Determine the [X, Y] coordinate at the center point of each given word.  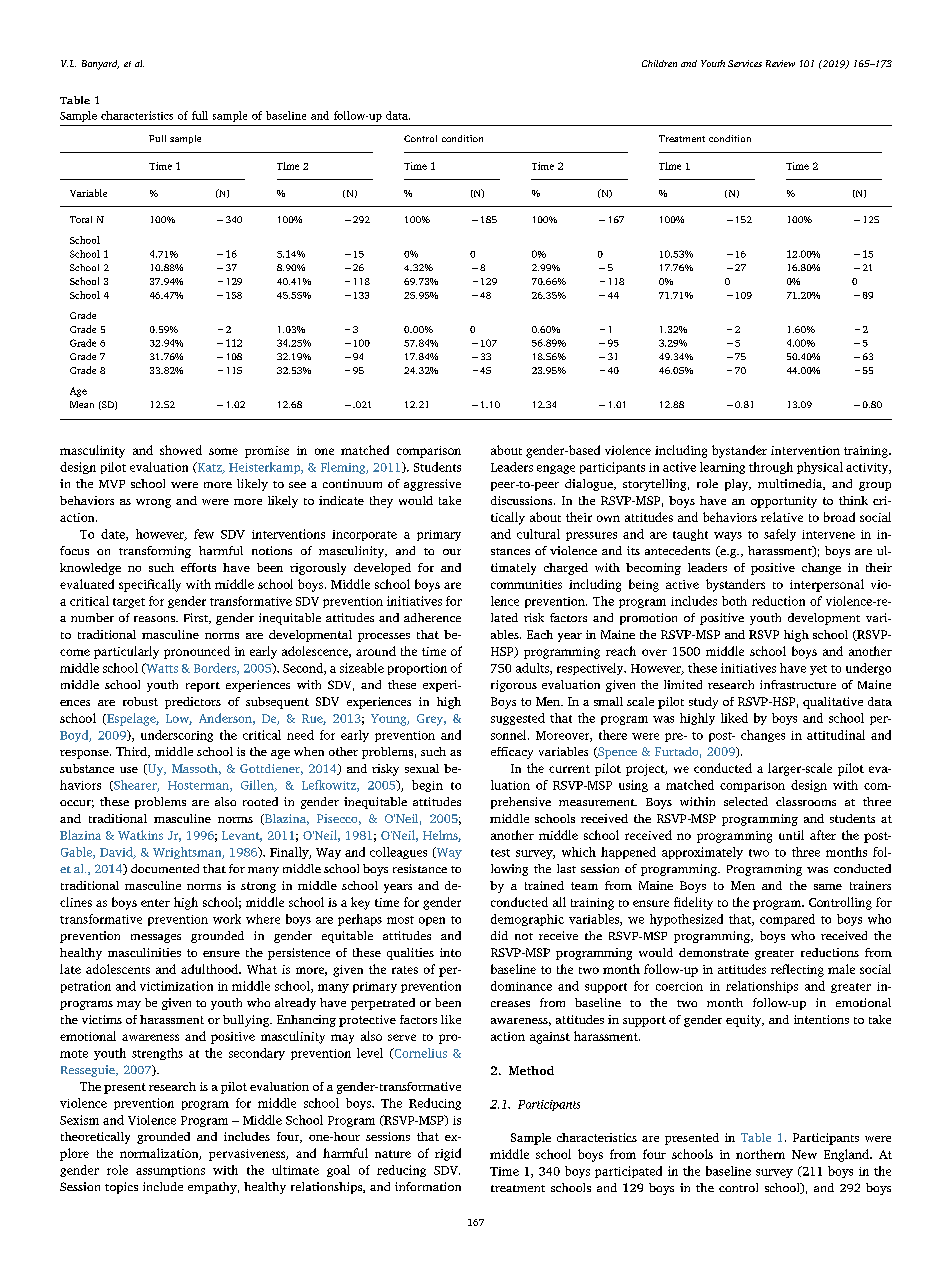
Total [81, 219]
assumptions [170, 1171]
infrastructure [798, 684]
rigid [448, 1154]
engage [556, 469]
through [771, 468]
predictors [193, 703]
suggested [518, 719]
